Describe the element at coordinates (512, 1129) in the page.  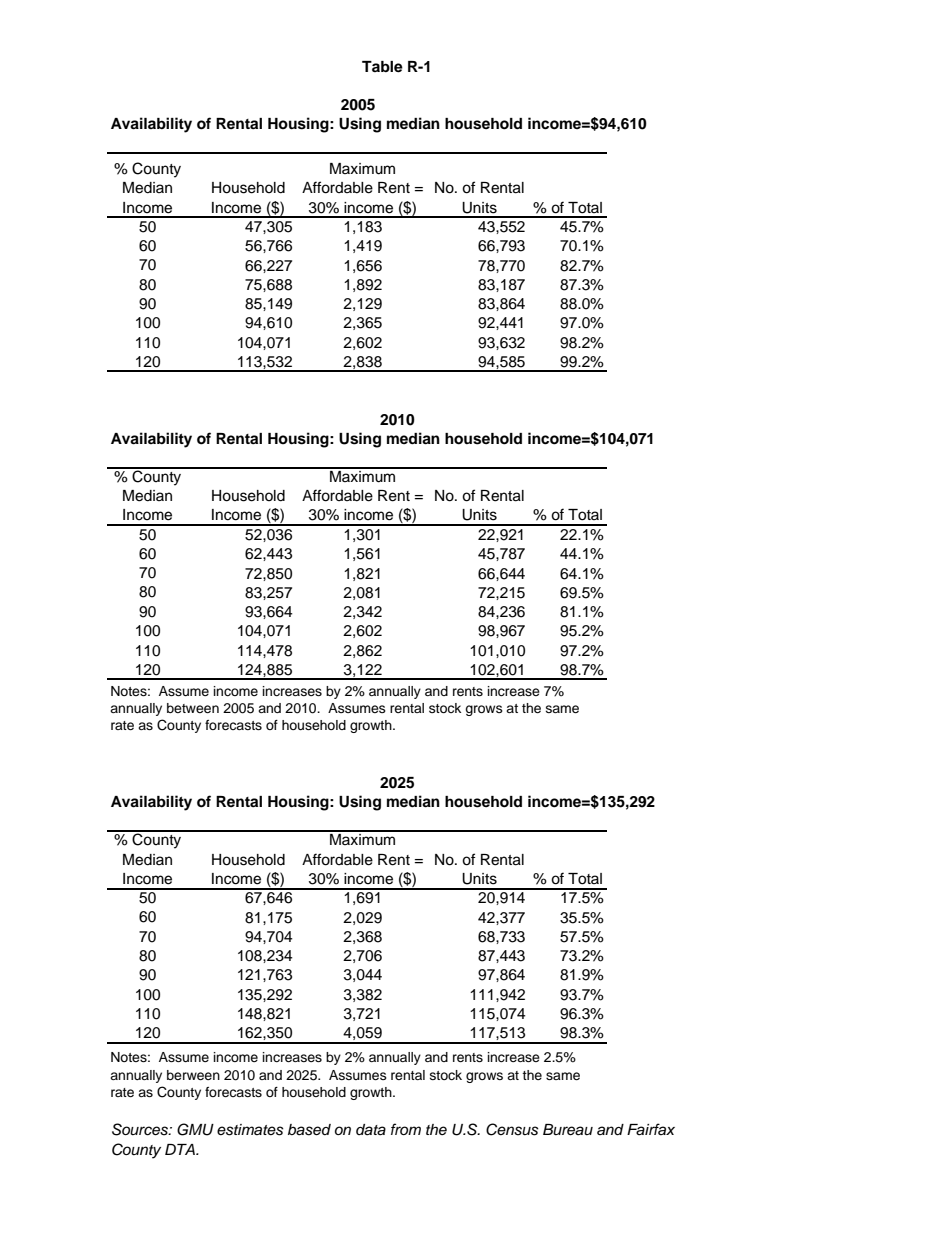
I see `Census` at that location.
